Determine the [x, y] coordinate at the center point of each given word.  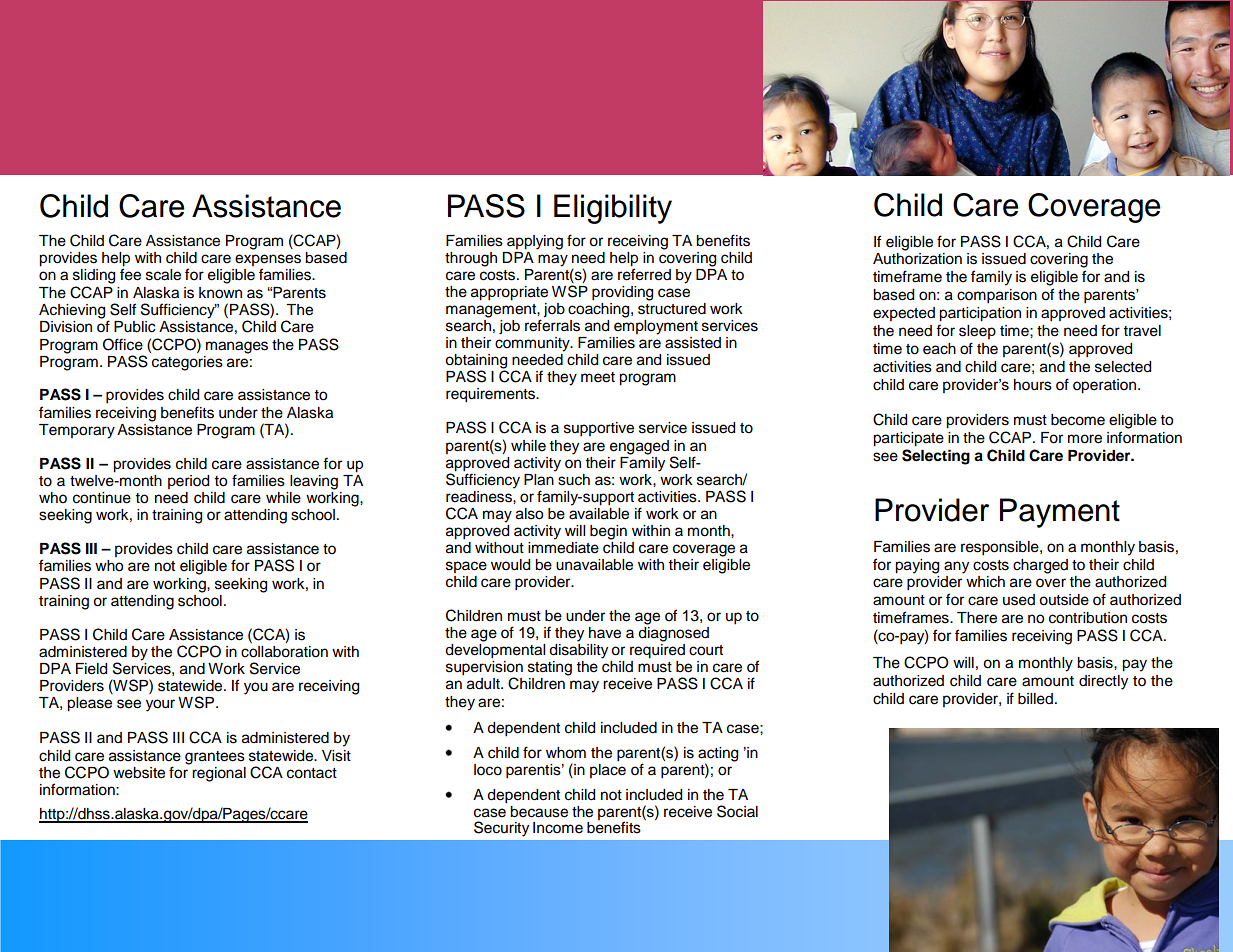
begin [608, 532]
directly [1103, 682]
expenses [268, 260]
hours [1033, 385]
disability [578, 651]
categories [187, 363]
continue [102, 498]
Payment [1060, 513]
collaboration [284, 652]
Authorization [917, 259]
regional [219, 774]
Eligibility [613, 209]
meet [598, 377]
